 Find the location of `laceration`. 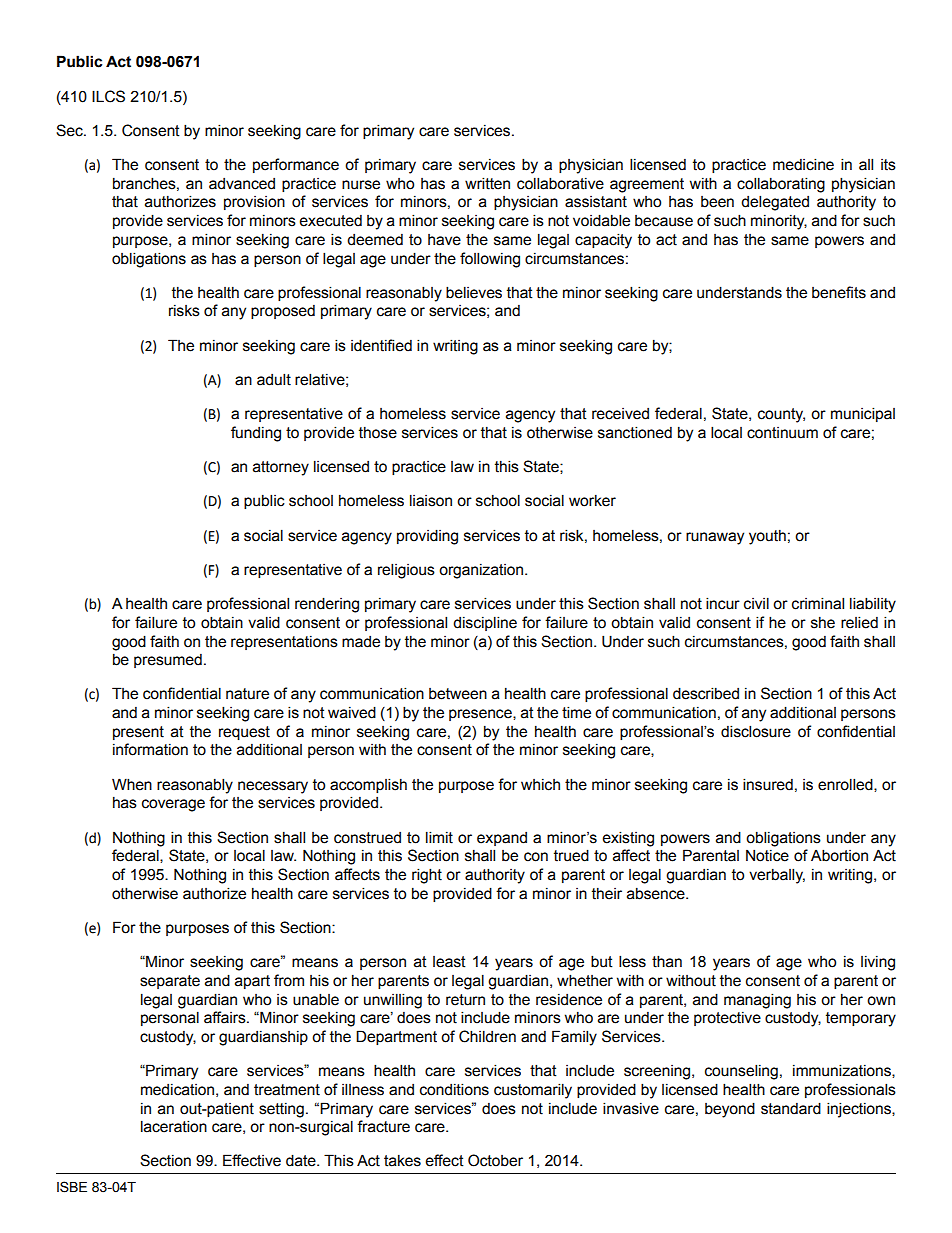

laceration is located at coordinates (174, 1126).
